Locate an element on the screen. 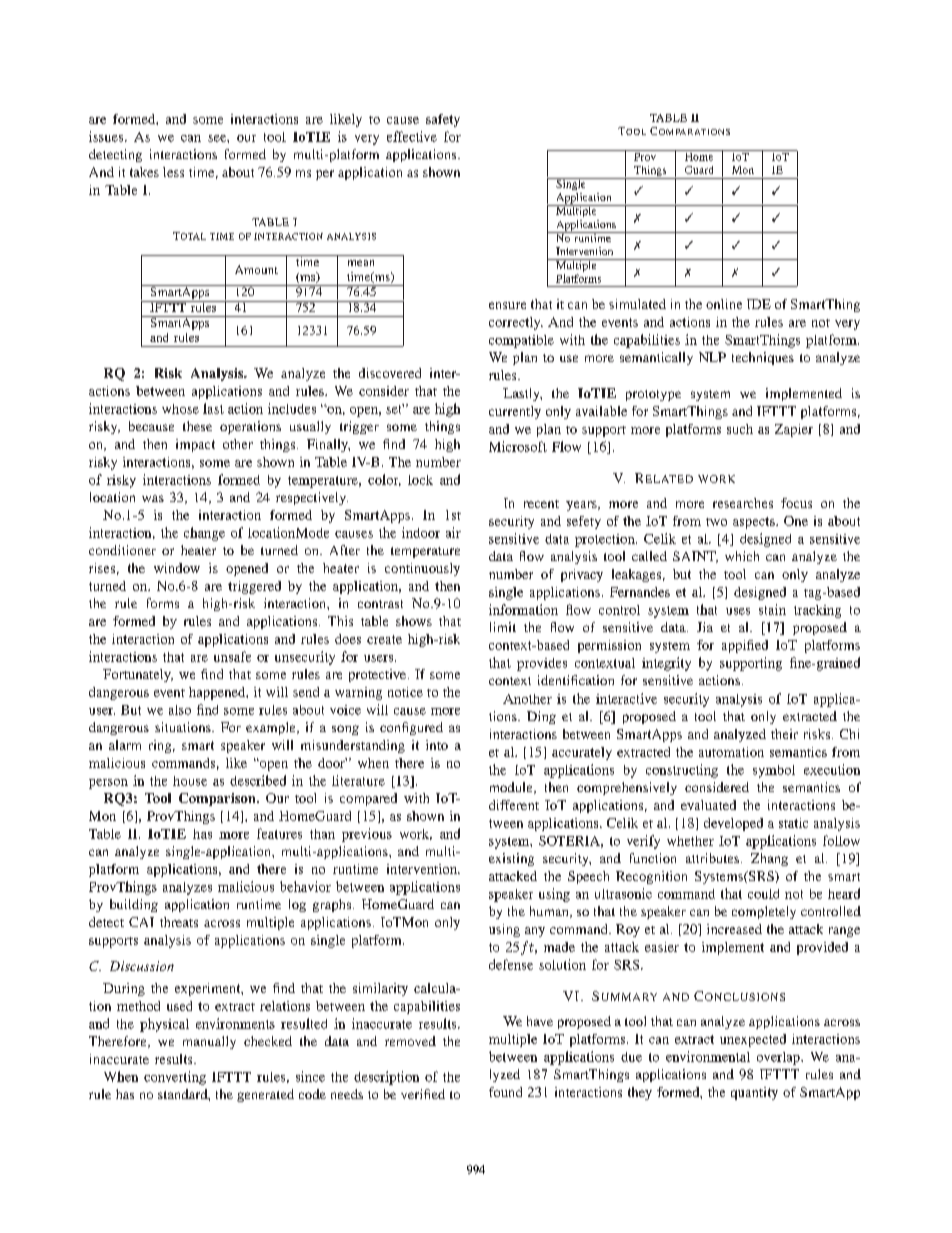  currently is located at coordinates (515, 412).
